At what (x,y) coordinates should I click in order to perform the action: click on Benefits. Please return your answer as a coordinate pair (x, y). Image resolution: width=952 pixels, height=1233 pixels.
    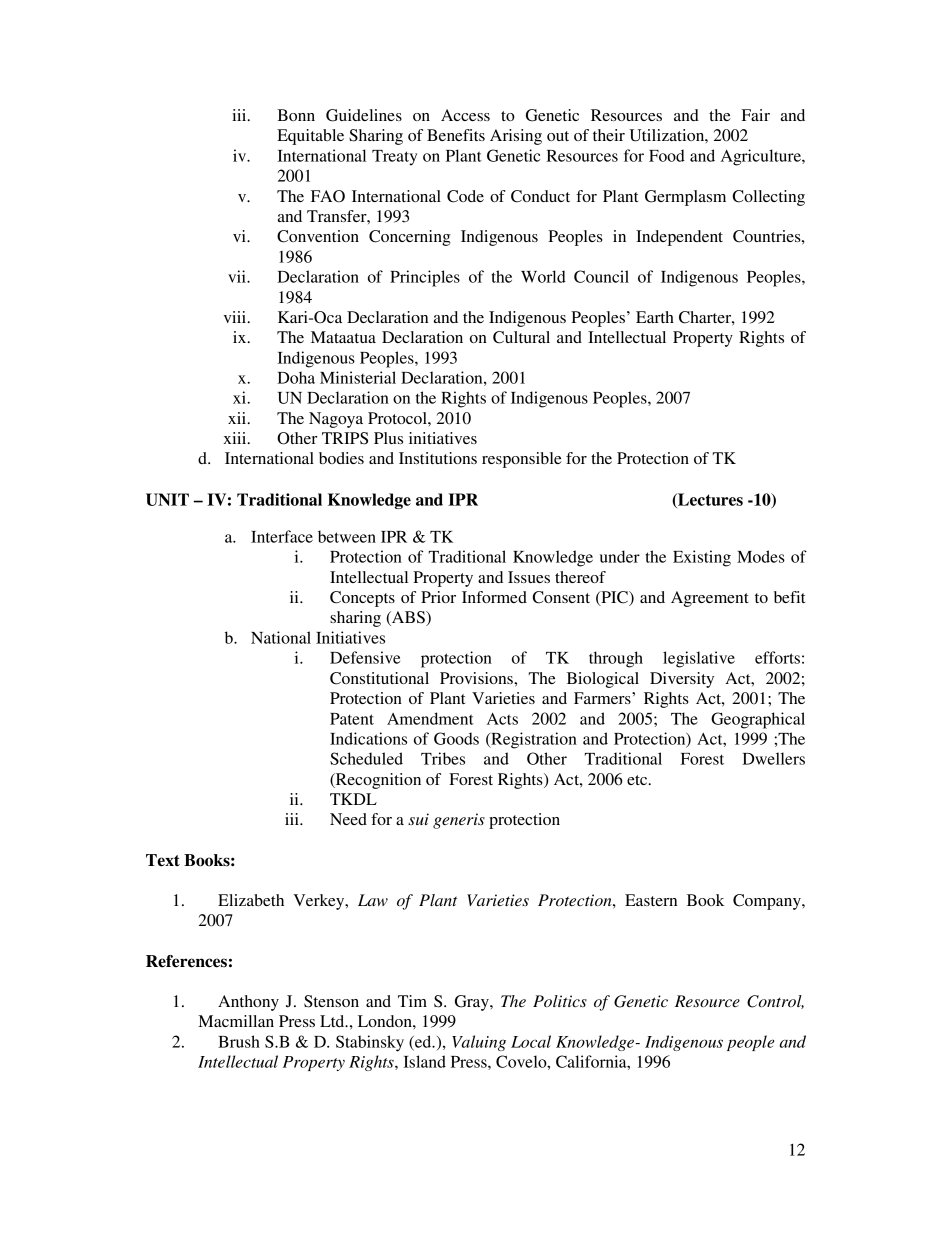
    Looking at the image, I should click on (456, 135).
